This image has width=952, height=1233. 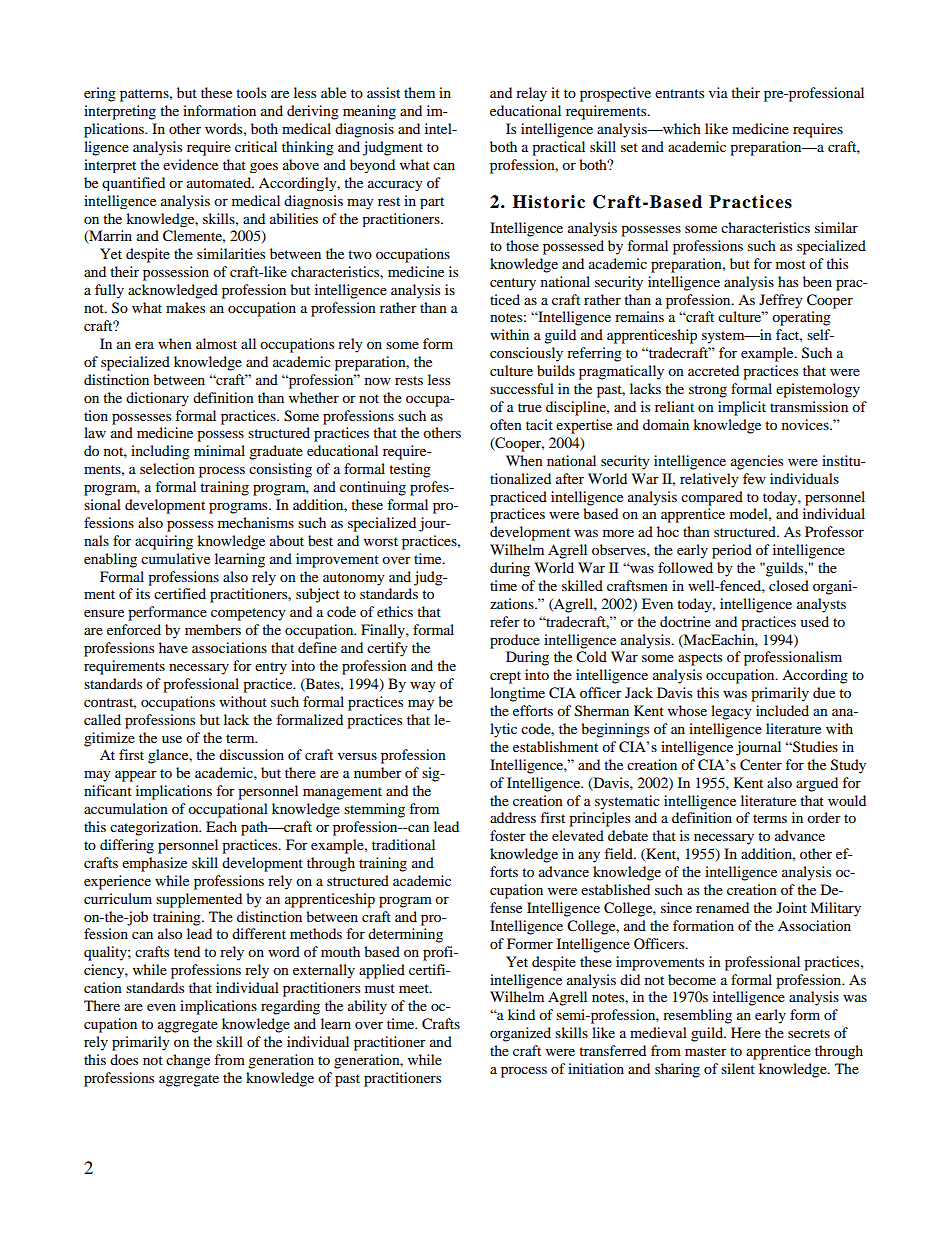 What do you see at coordinates (190, 164) in the image?
I see `evidence` at bounding box center [190, 164].
